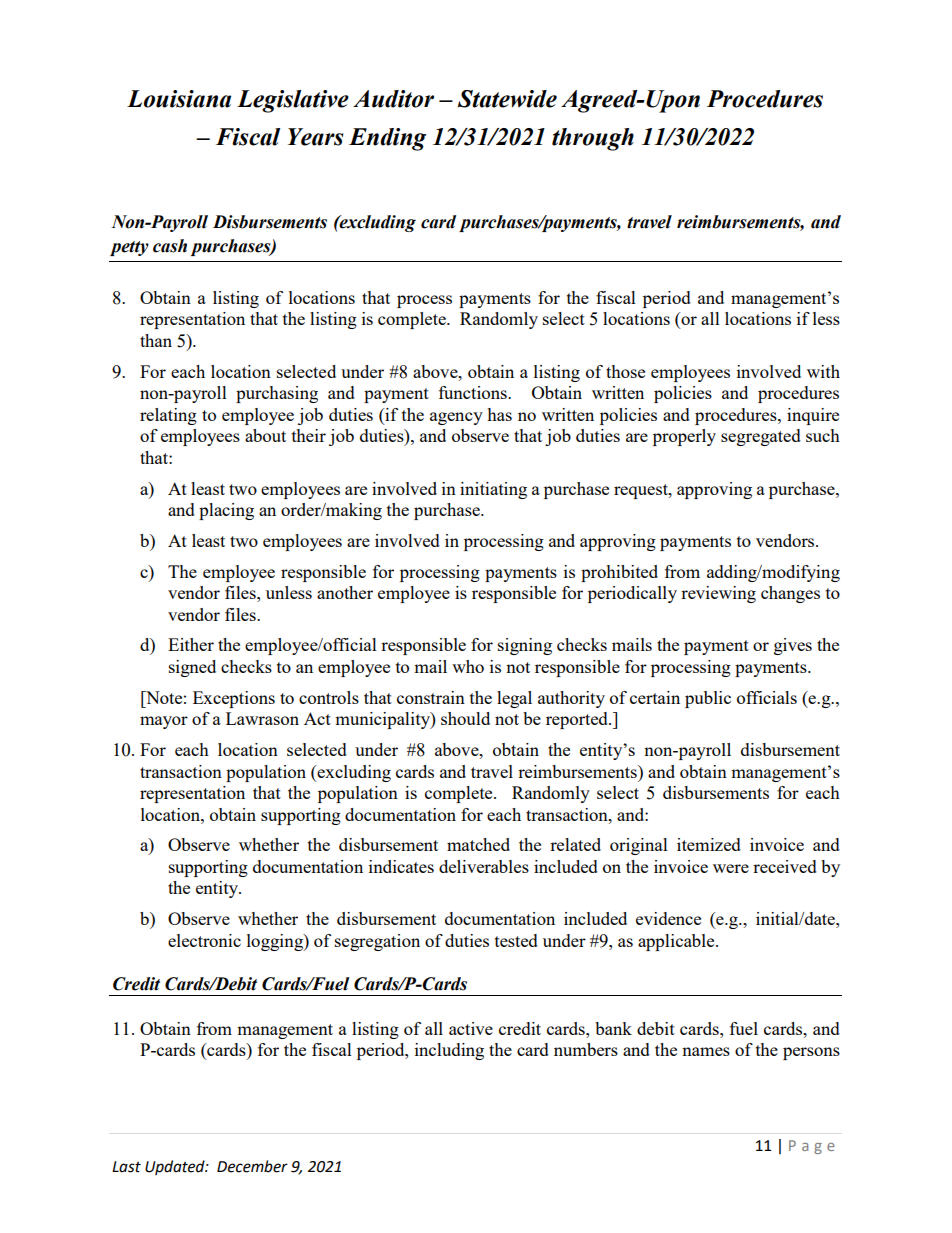 The image size is (952, 1233). What do you see at coordinates (593, 139) in the screenshot?
I see `through` at bounding box center [593, 139].
